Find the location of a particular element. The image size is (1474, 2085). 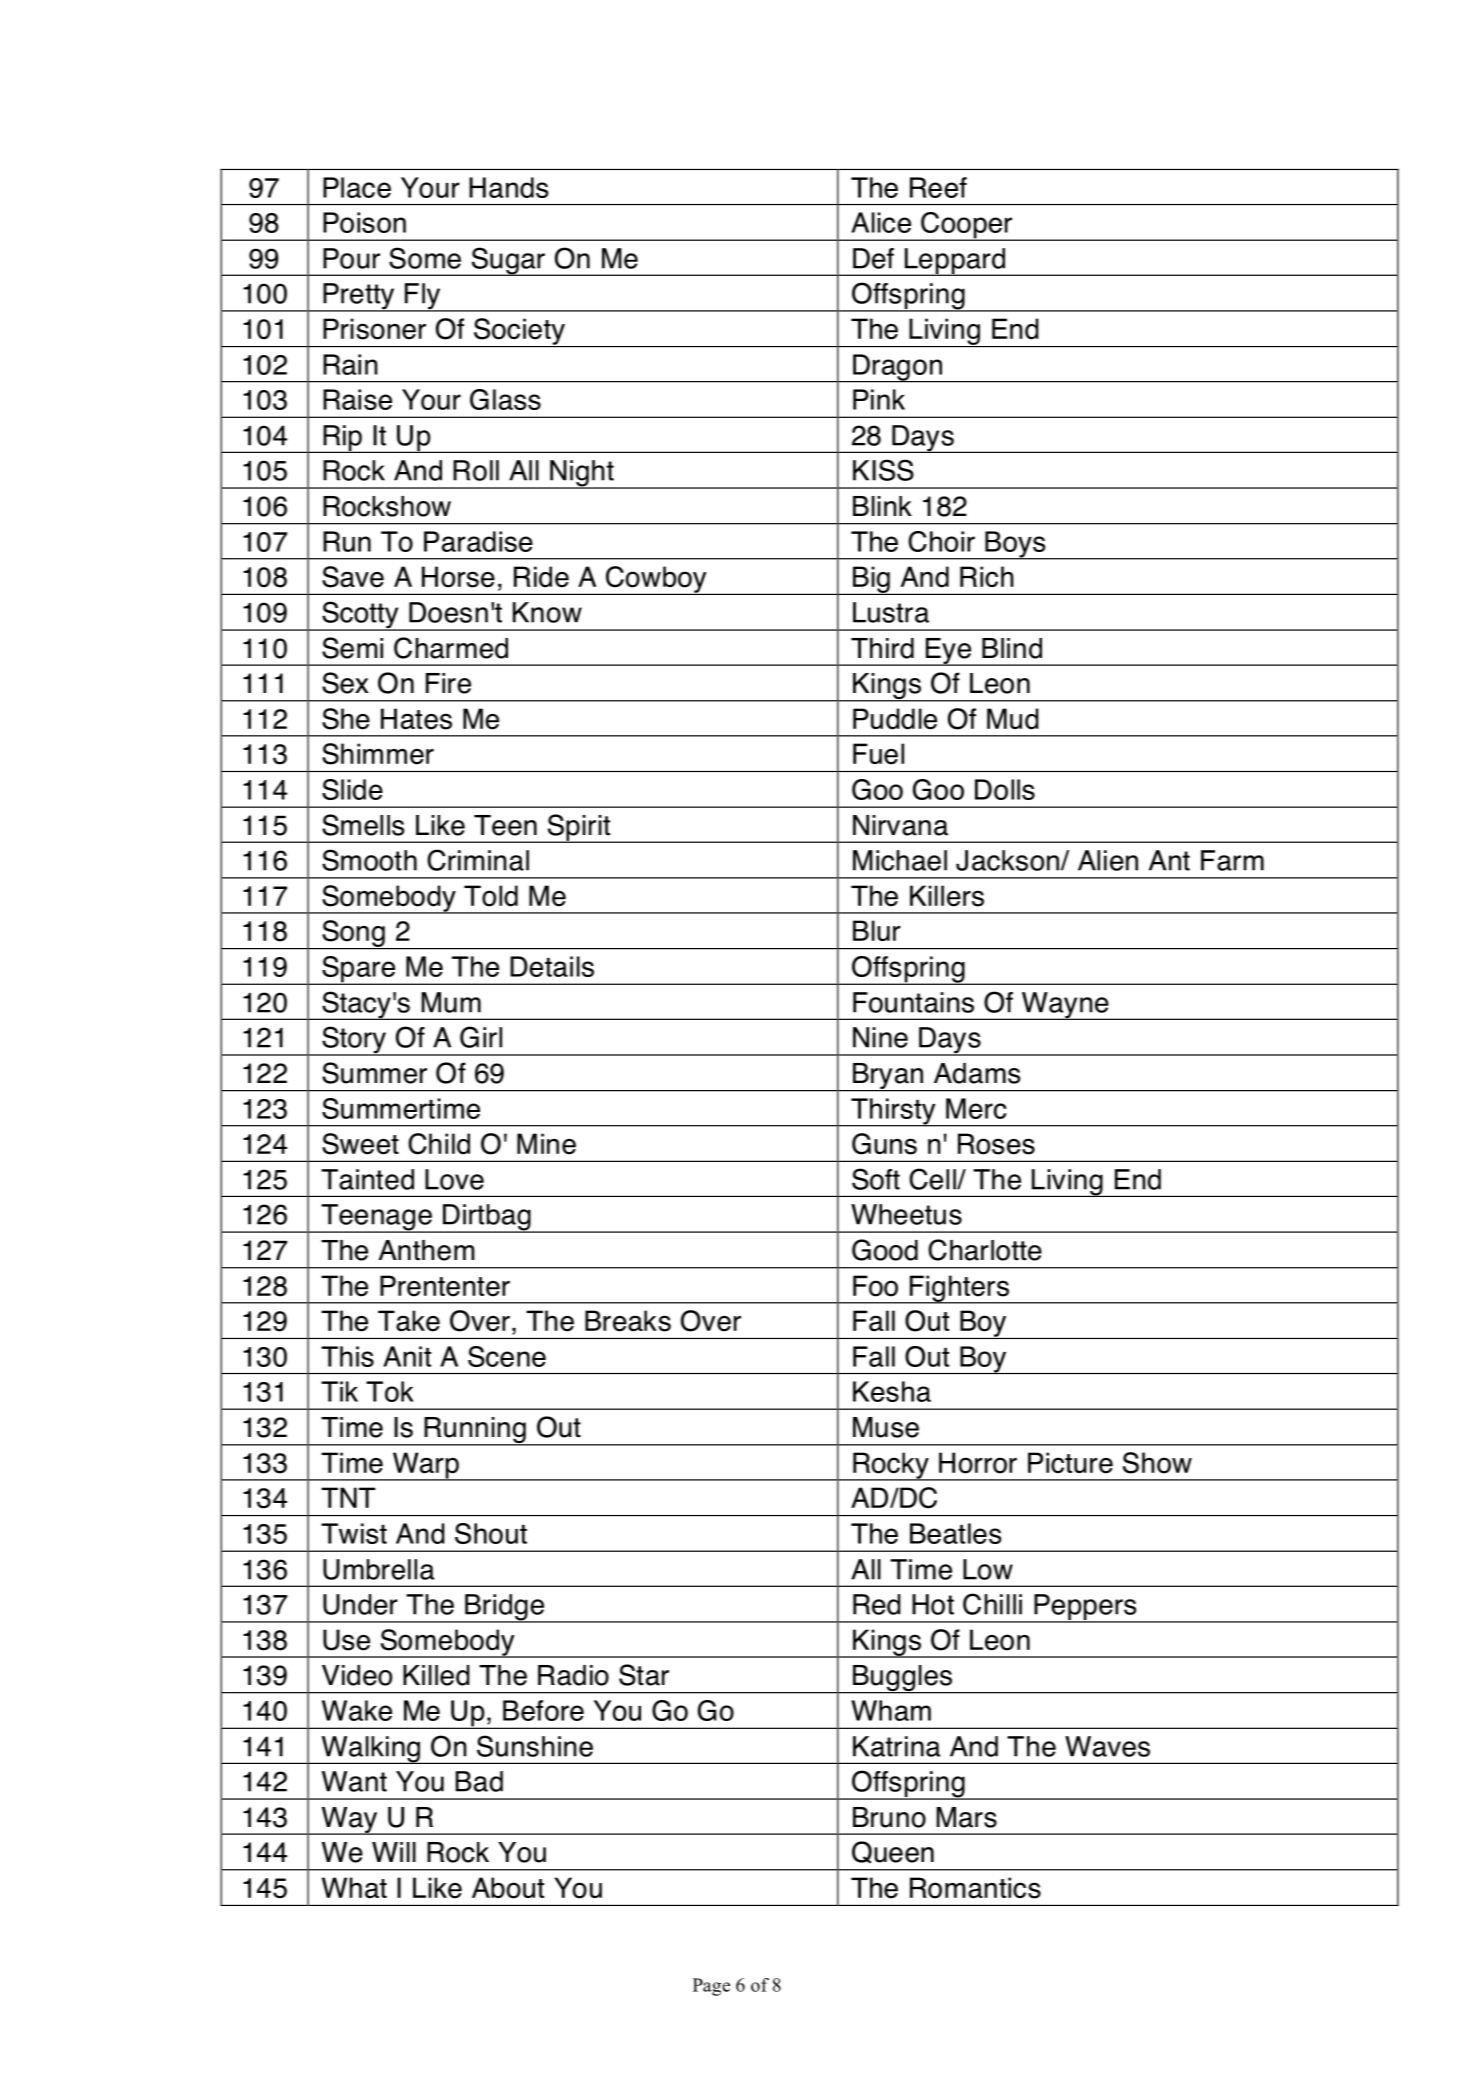

Cooper is located at coordinates (967, 226).
